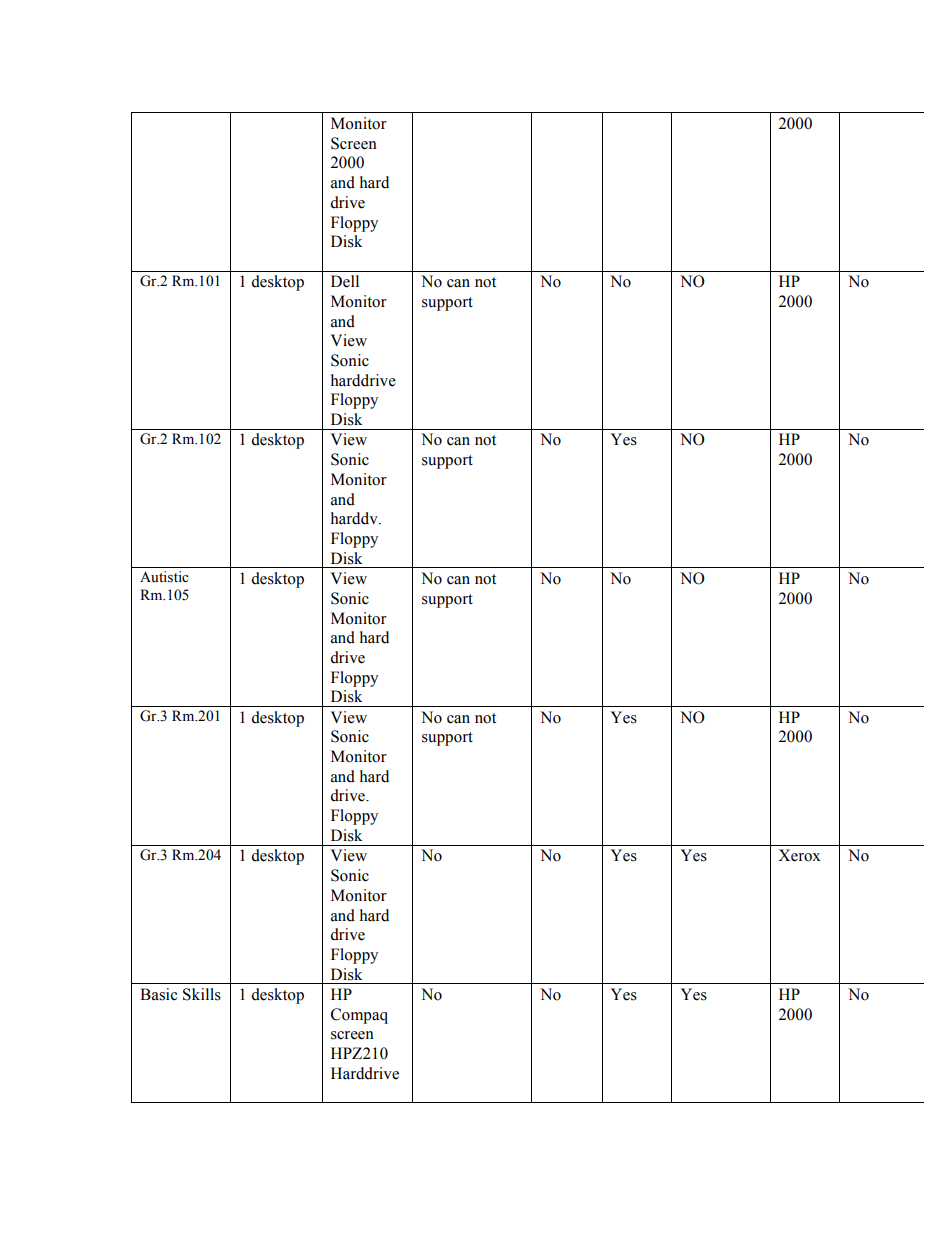  I want to click on Compaq, so click(359, 1016).
